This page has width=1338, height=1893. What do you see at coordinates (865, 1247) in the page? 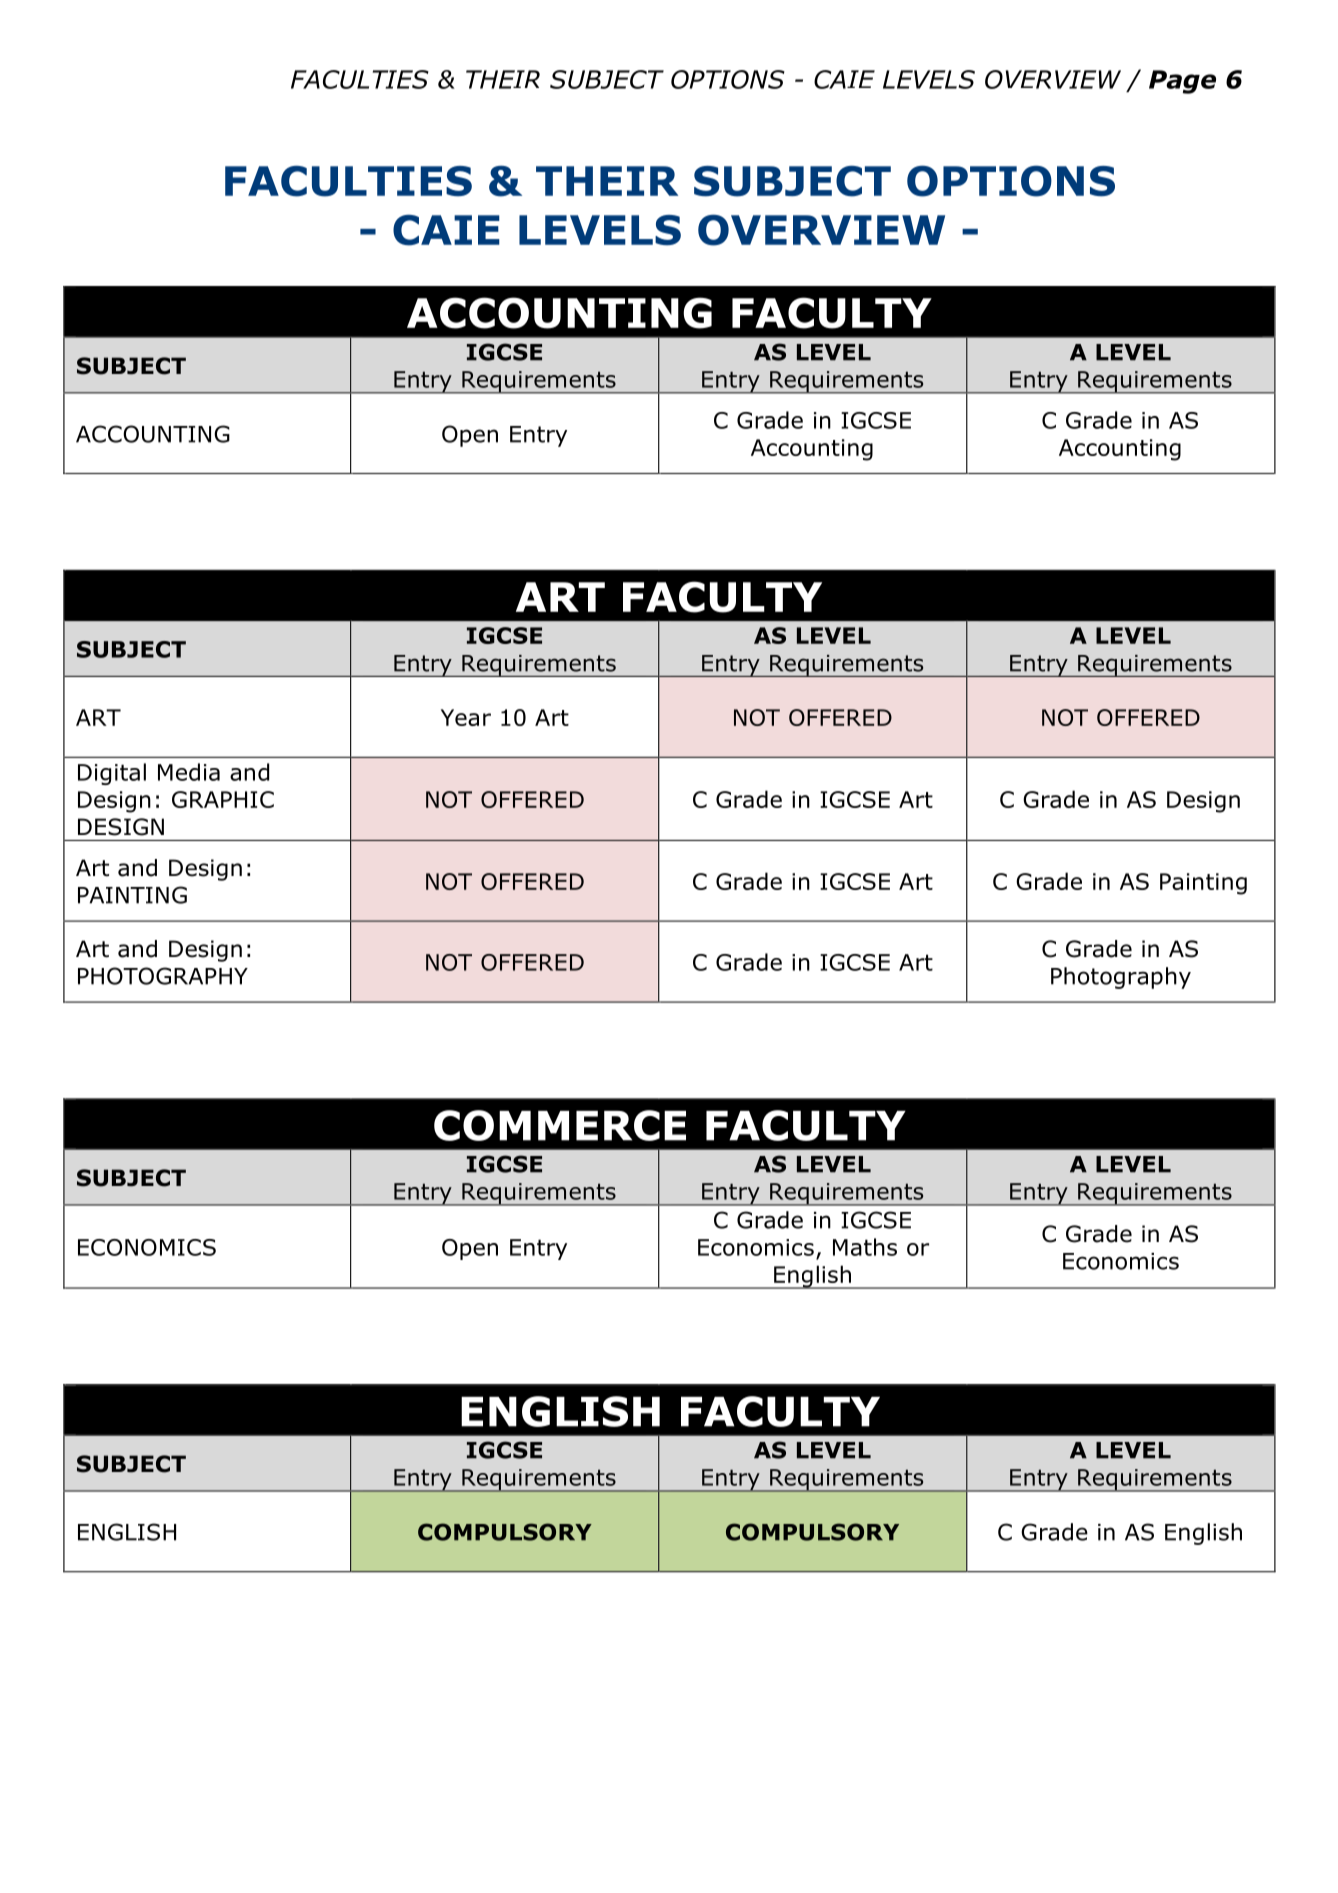
I see `Maths` at bounding box center [865, 1247].
